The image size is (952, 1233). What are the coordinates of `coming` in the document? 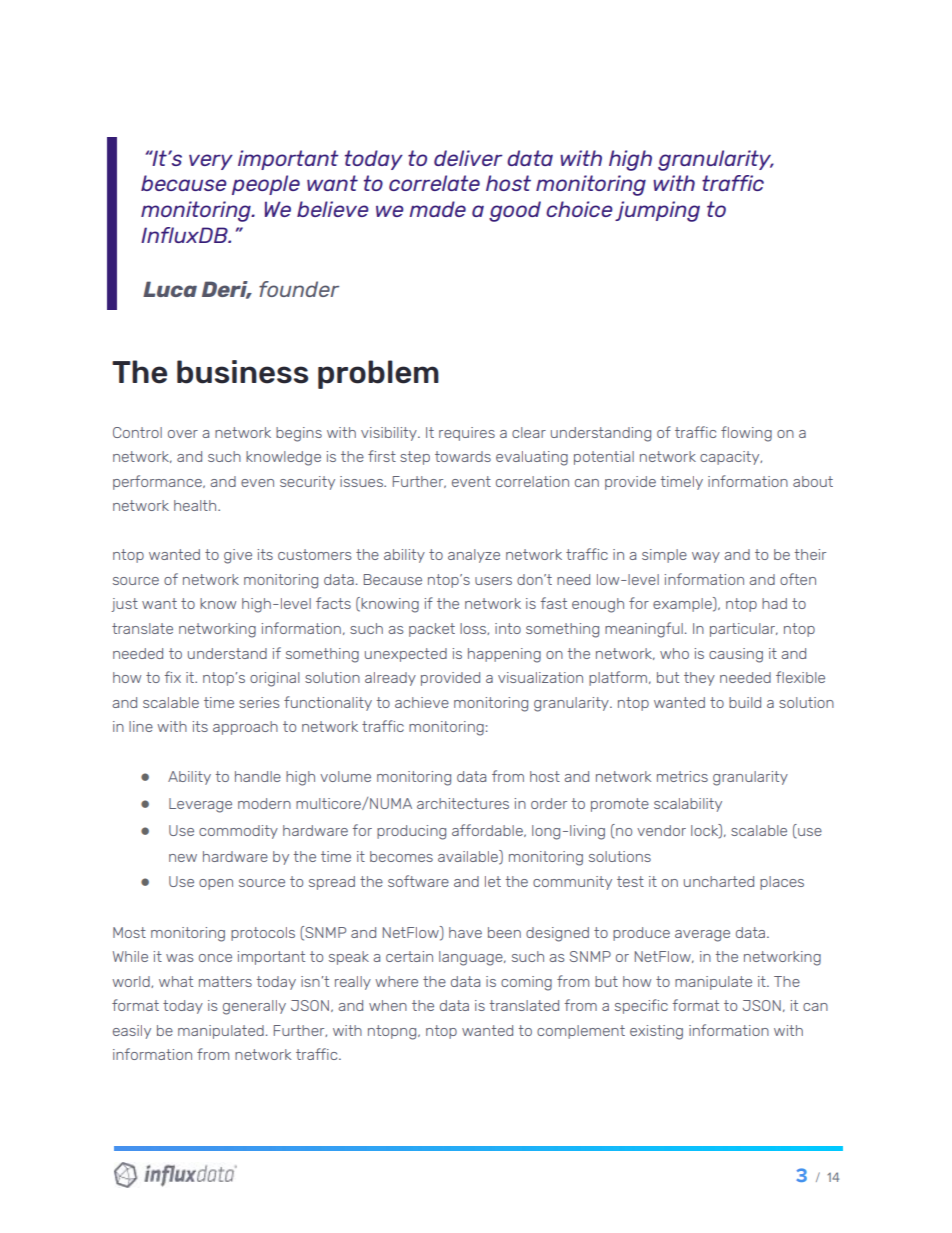 It's located at (526, 983).
